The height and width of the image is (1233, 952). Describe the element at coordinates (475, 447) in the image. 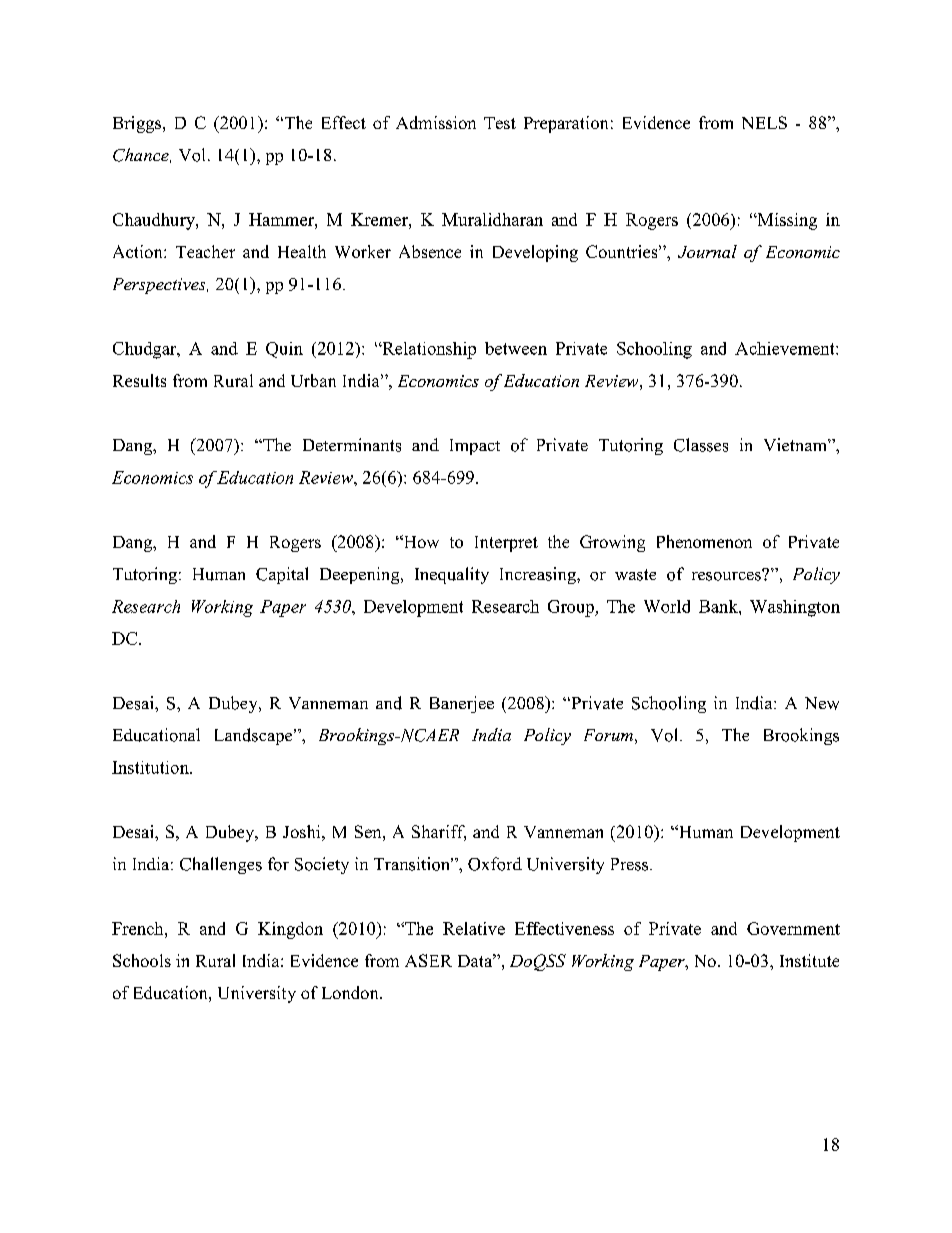

I see `Impact` at that location.
